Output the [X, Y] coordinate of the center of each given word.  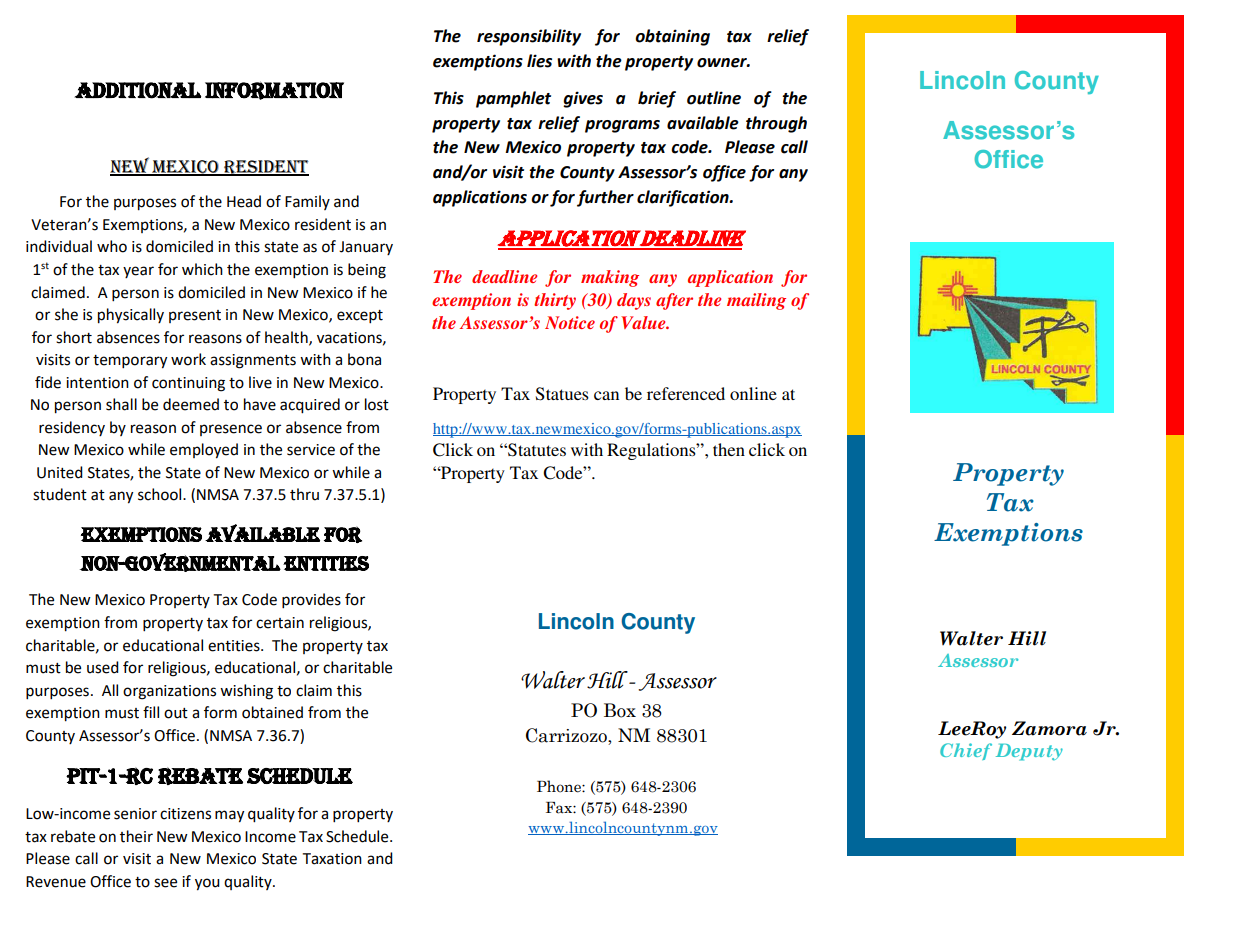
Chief [966, 751]
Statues [562, 394]
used [103, 667]
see [165, 883]
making [610, 278]
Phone [560, 786]
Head [244, 201]
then [729, 449]
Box [620, 710]
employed [204, 451]
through [776, 124]
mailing [756, 301]
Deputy [1029, 752]
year [138, 272]
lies [539, 61]
